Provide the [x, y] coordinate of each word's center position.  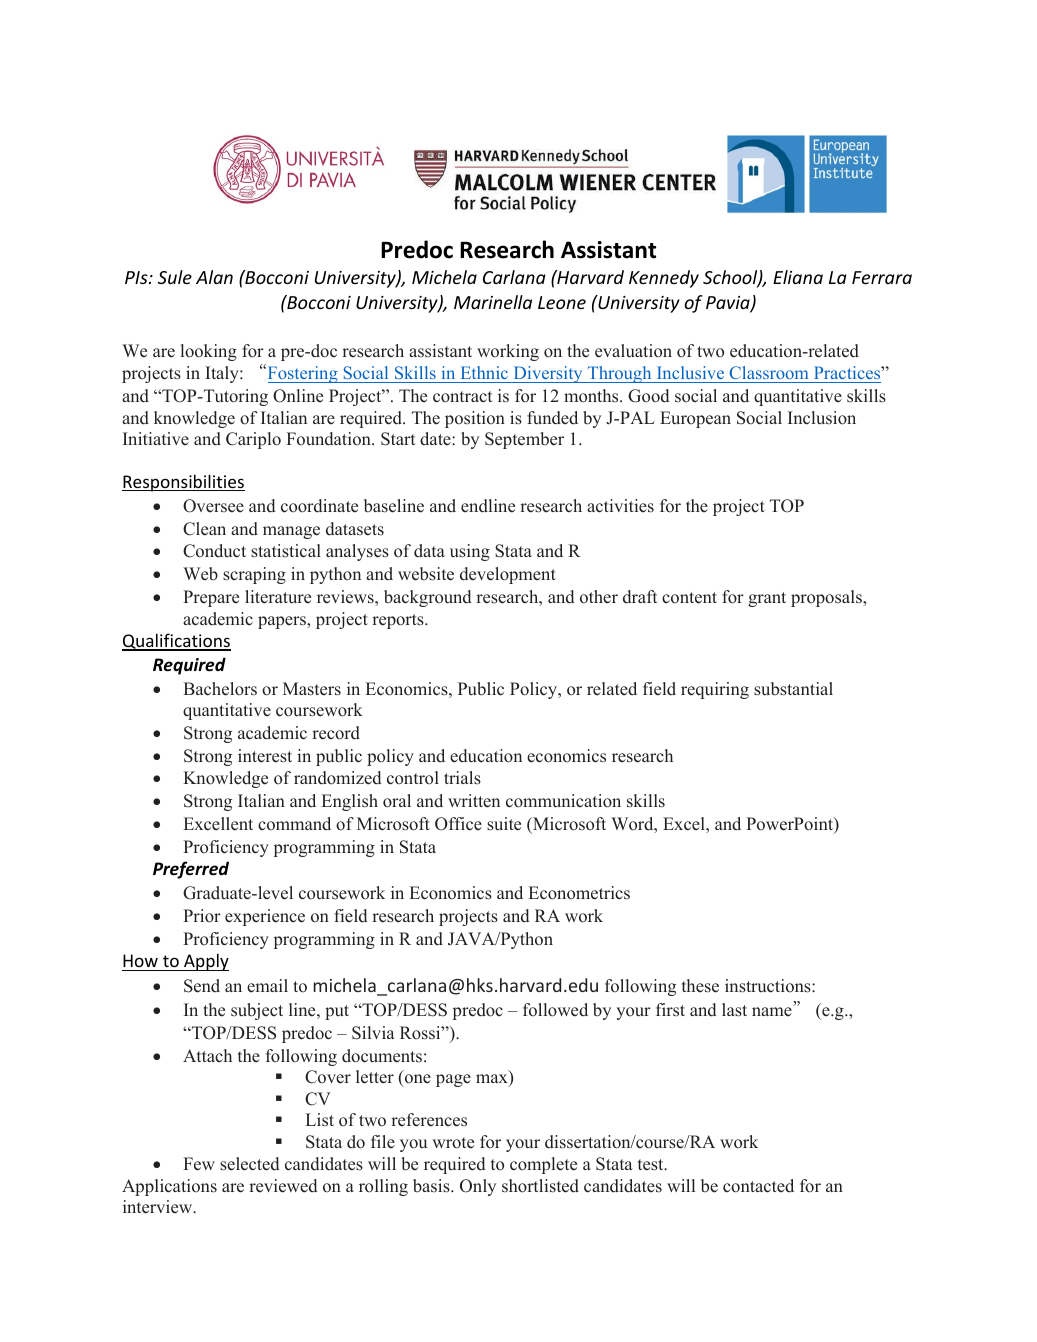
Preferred [191, 870]
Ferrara [882, 277]
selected [250, 1164]
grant [767, 599]
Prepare [211, 598]
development [508, 575]
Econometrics [579, 893]
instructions [769, 986]
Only [478, 1187]
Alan [214, 277]
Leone [562, 302]
